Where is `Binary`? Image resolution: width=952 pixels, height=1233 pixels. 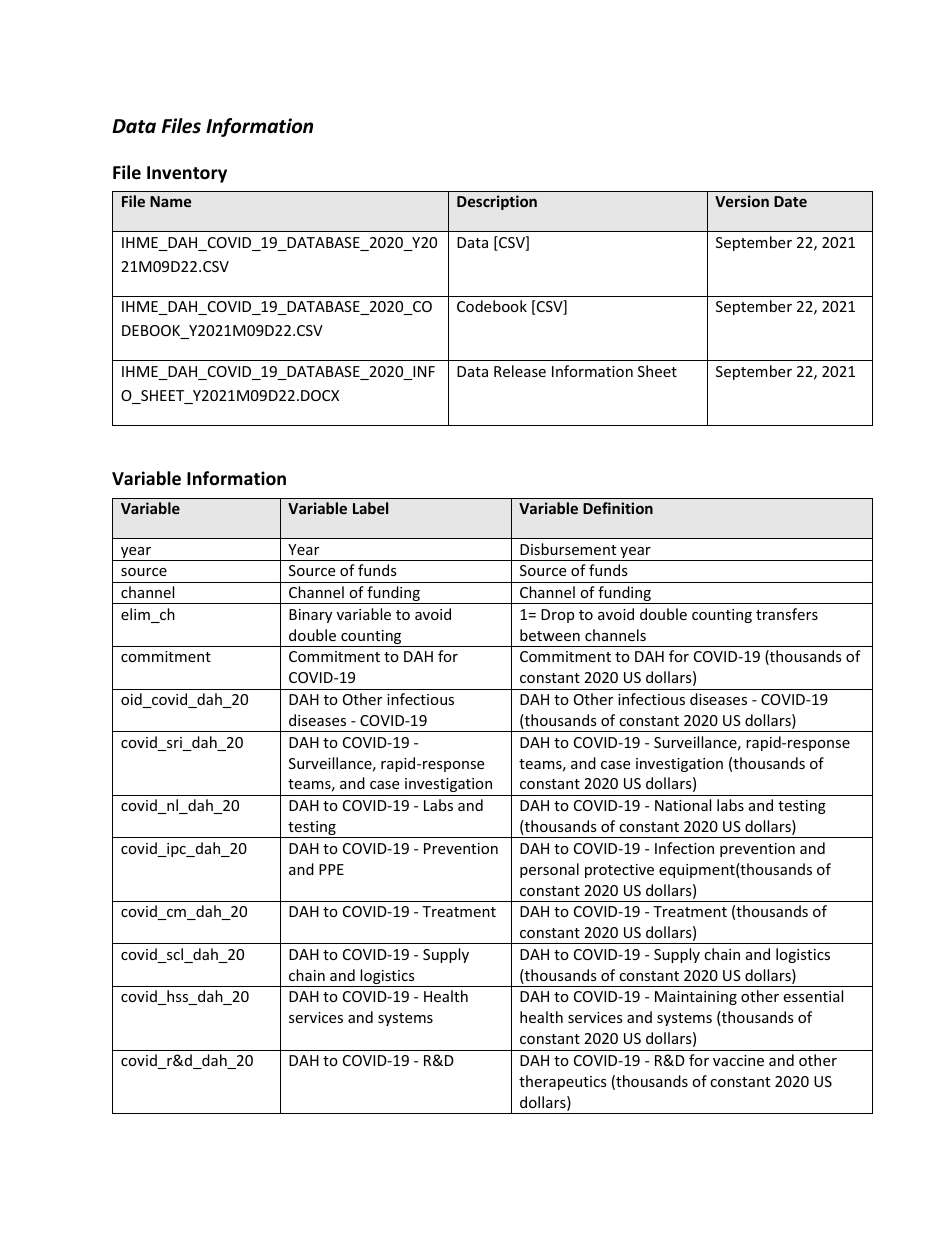 Binary is located at coordinates (310, 616).
